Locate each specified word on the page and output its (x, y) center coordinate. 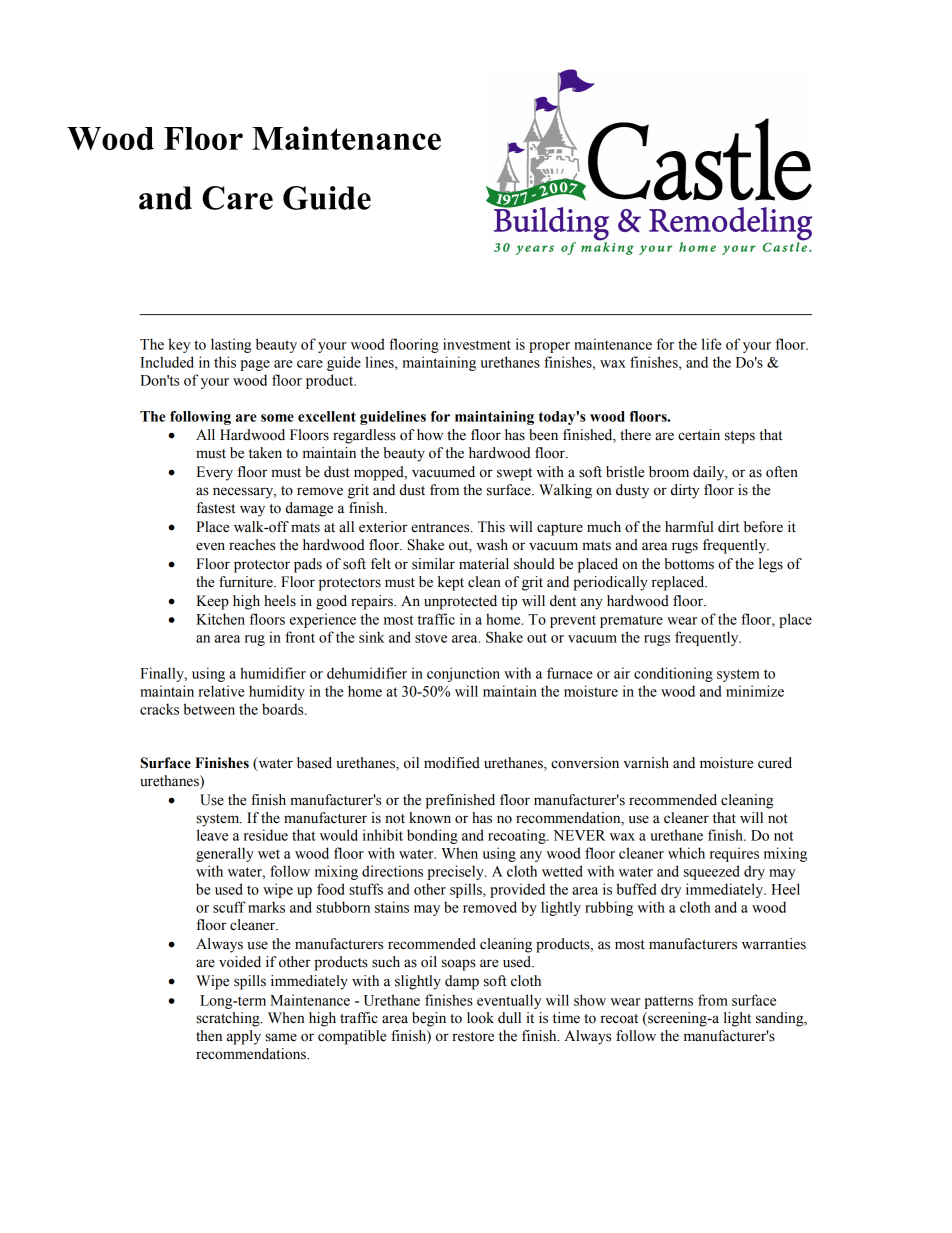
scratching (229, 1019)
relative (221, 691)
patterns (668, 1002)
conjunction (463, 674)
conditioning (673, 674)
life (712, 344)
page (255, 365)
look (480, 1018)
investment (477, 344)
